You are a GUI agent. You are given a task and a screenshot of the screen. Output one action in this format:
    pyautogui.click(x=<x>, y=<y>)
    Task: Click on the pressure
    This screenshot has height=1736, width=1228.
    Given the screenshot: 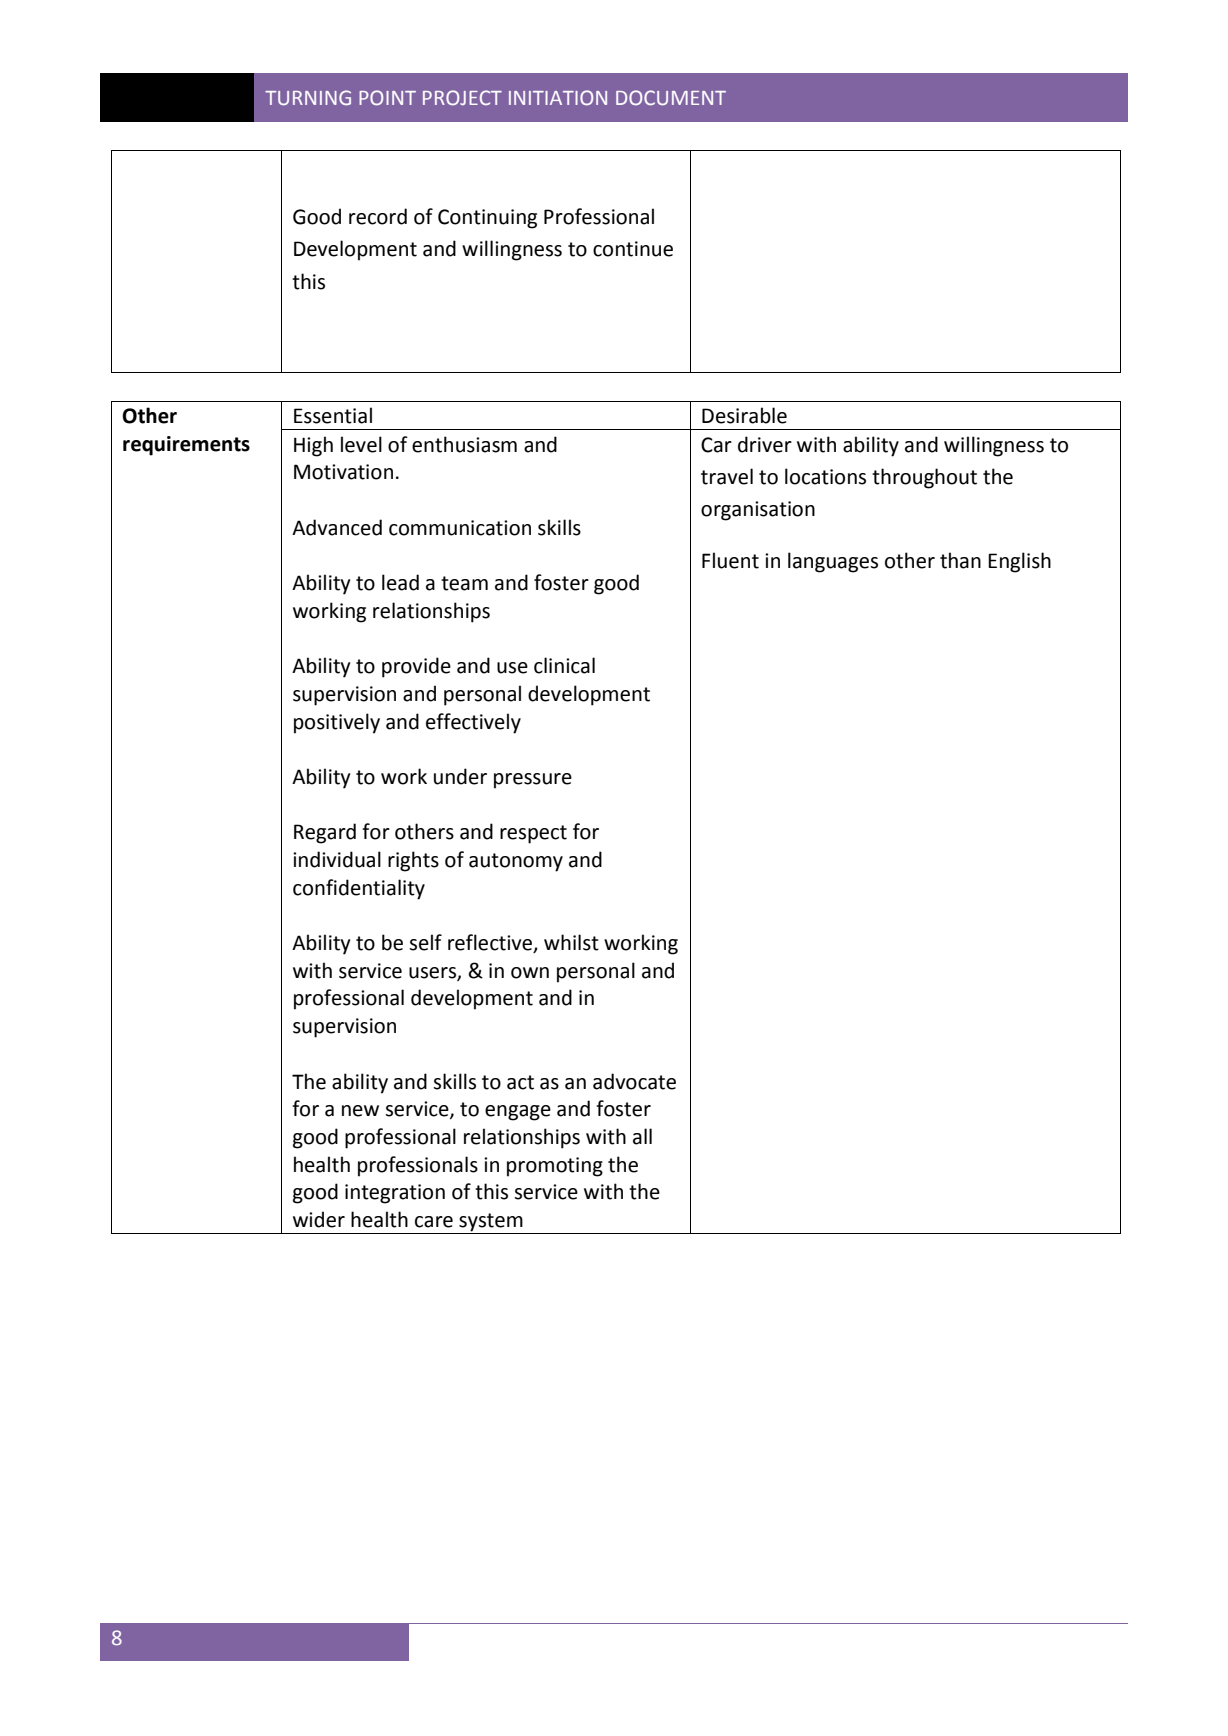 What is the action you would take?
    pyautogui.click(x=533, y=781)
